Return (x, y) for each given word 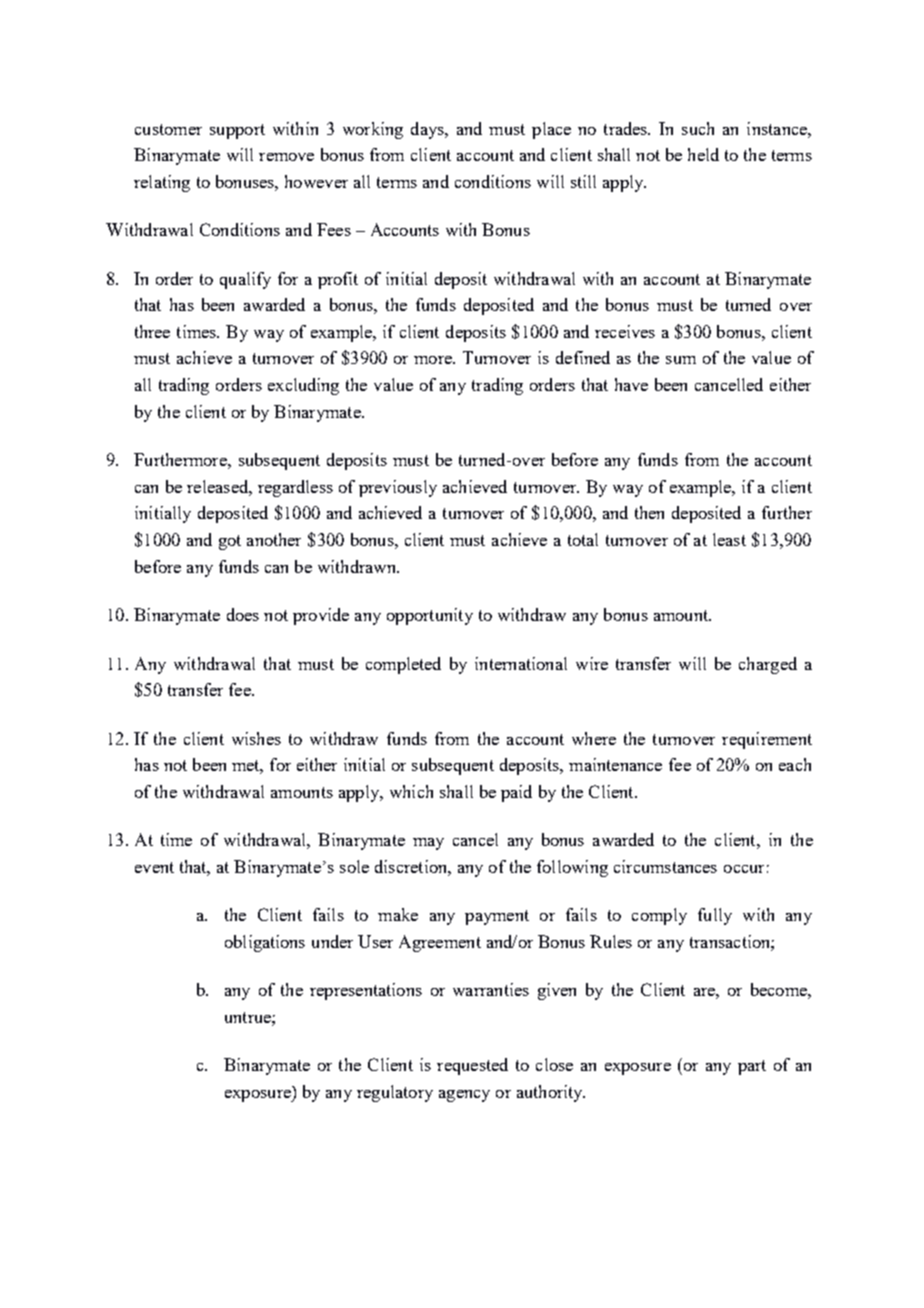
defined (583, 357)
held (703, 154)
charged (768, 665)
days (428, 130)
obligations (265, 943)
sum (681, 360)
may (428, 844)
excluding (303, 386)
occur (744, 869)
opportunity (430, 616)
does (243, 614)
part (752, 1067)
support (237, 131)
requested (472, 1066)
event (154, 867)
